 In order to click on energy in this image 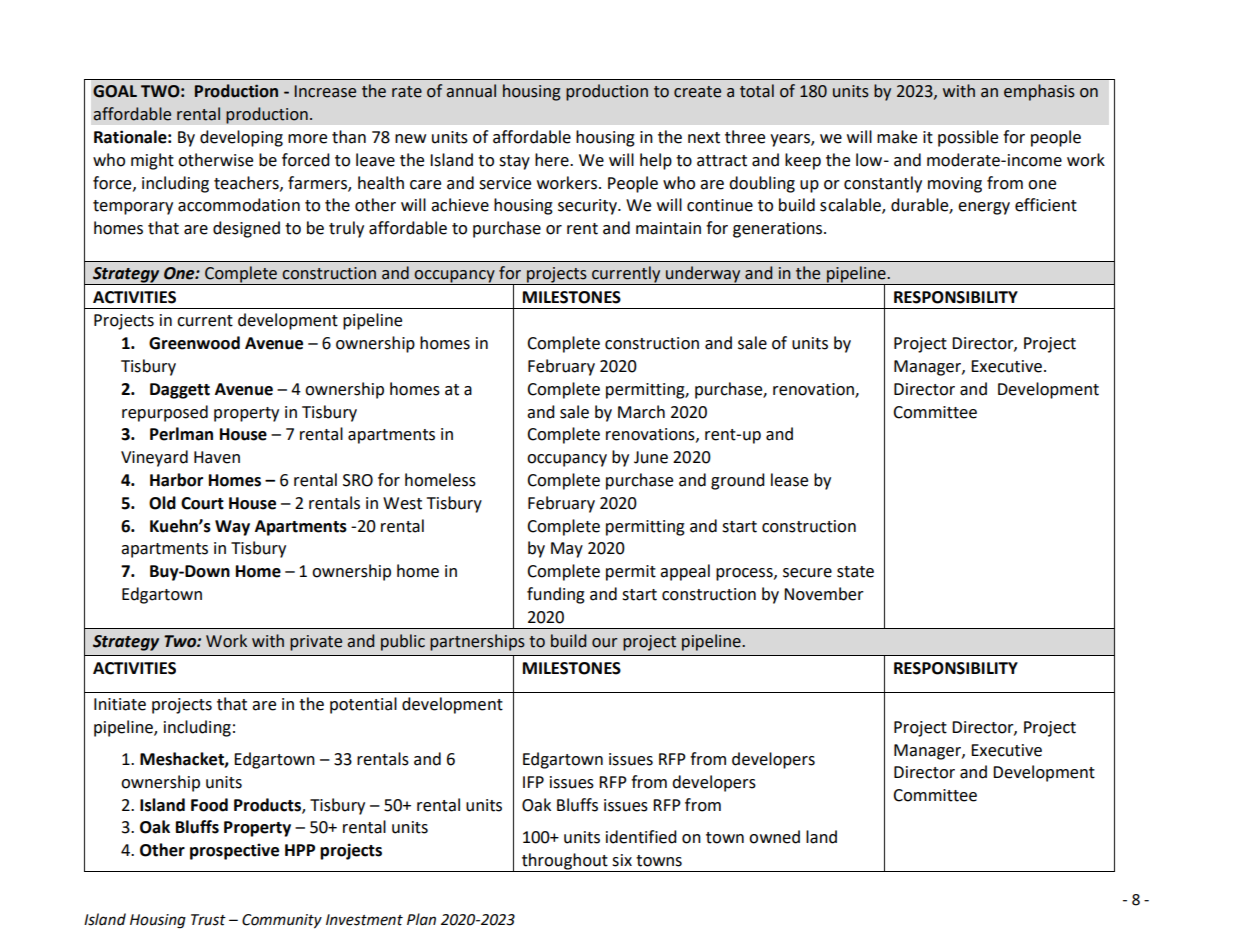, I will do `click(984, 208)`.
